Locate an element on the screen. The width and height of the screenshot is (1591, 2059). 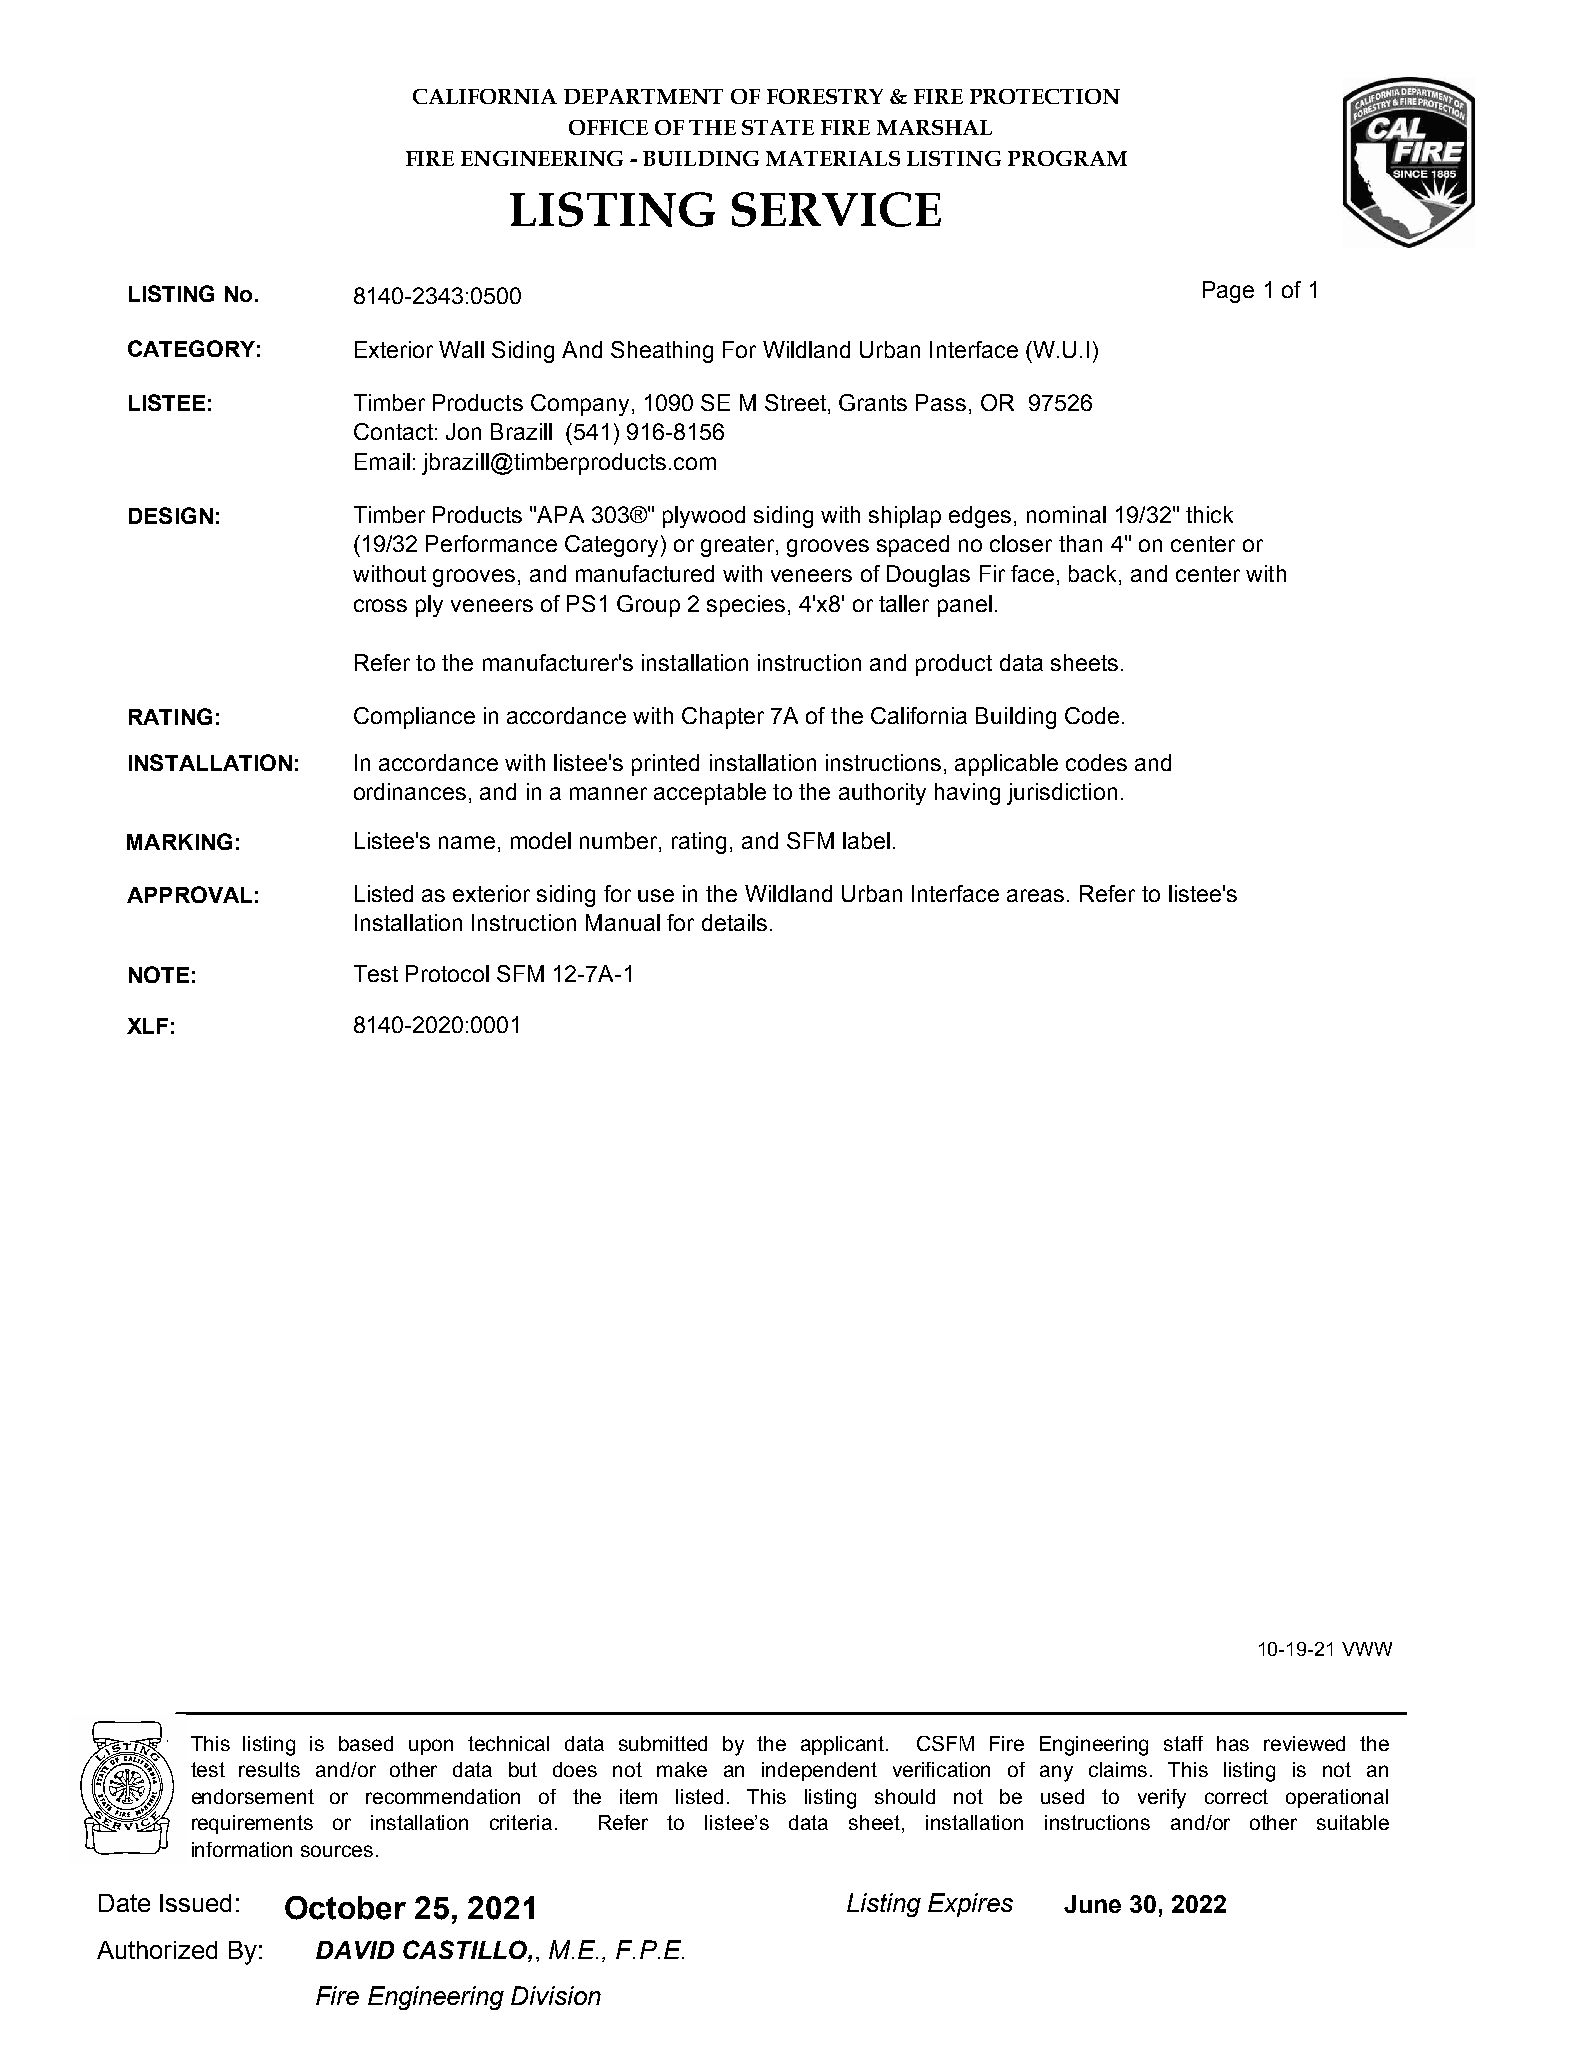
thick is located at coordinates (1209, 514).
